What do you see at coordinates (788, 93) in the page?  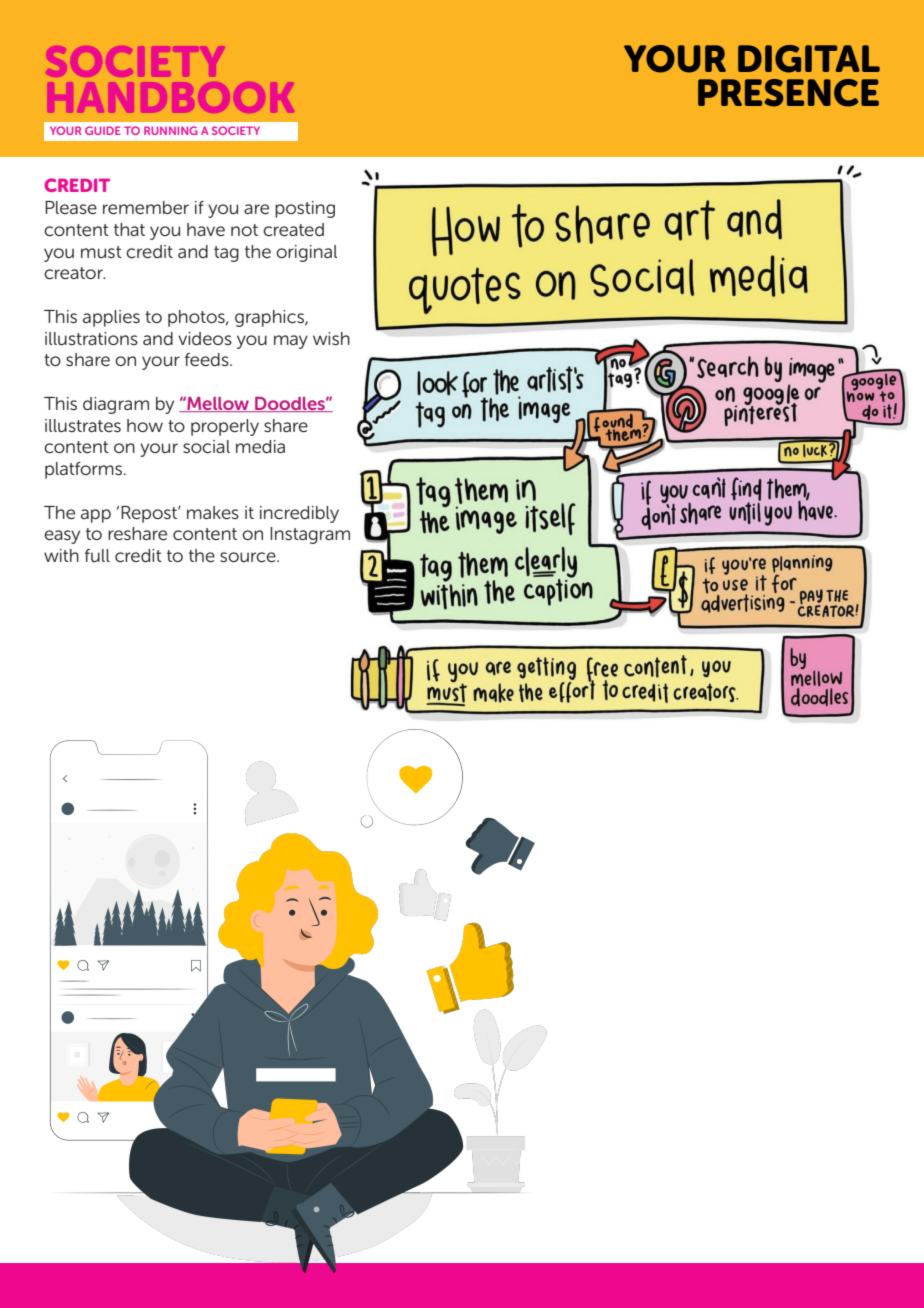 I see `PRESENCE` at bounding box center [788, 93].
